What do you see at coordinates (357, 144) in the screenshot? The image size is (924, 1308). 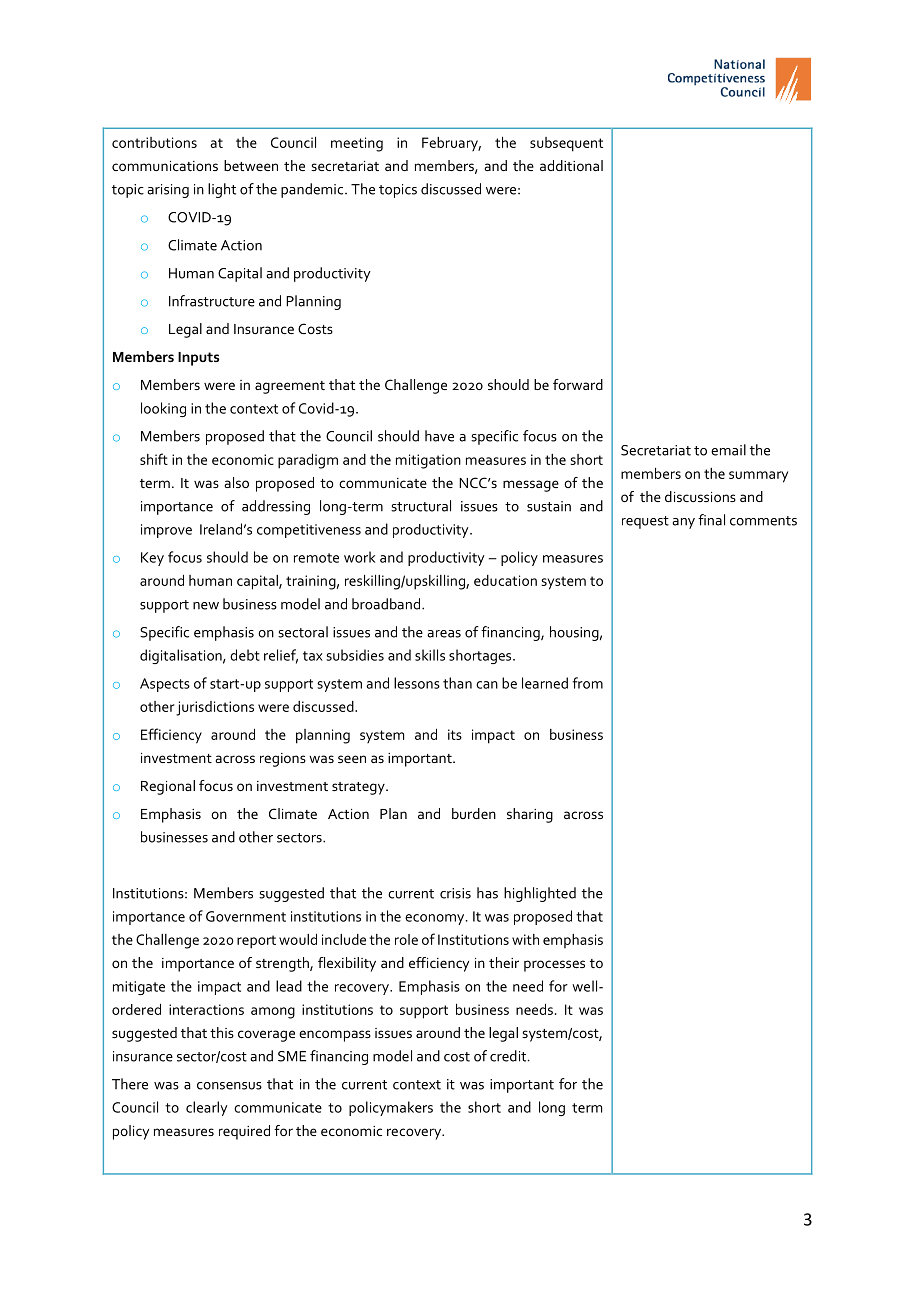 I see `meeting` at bounding box center [357, 144].
